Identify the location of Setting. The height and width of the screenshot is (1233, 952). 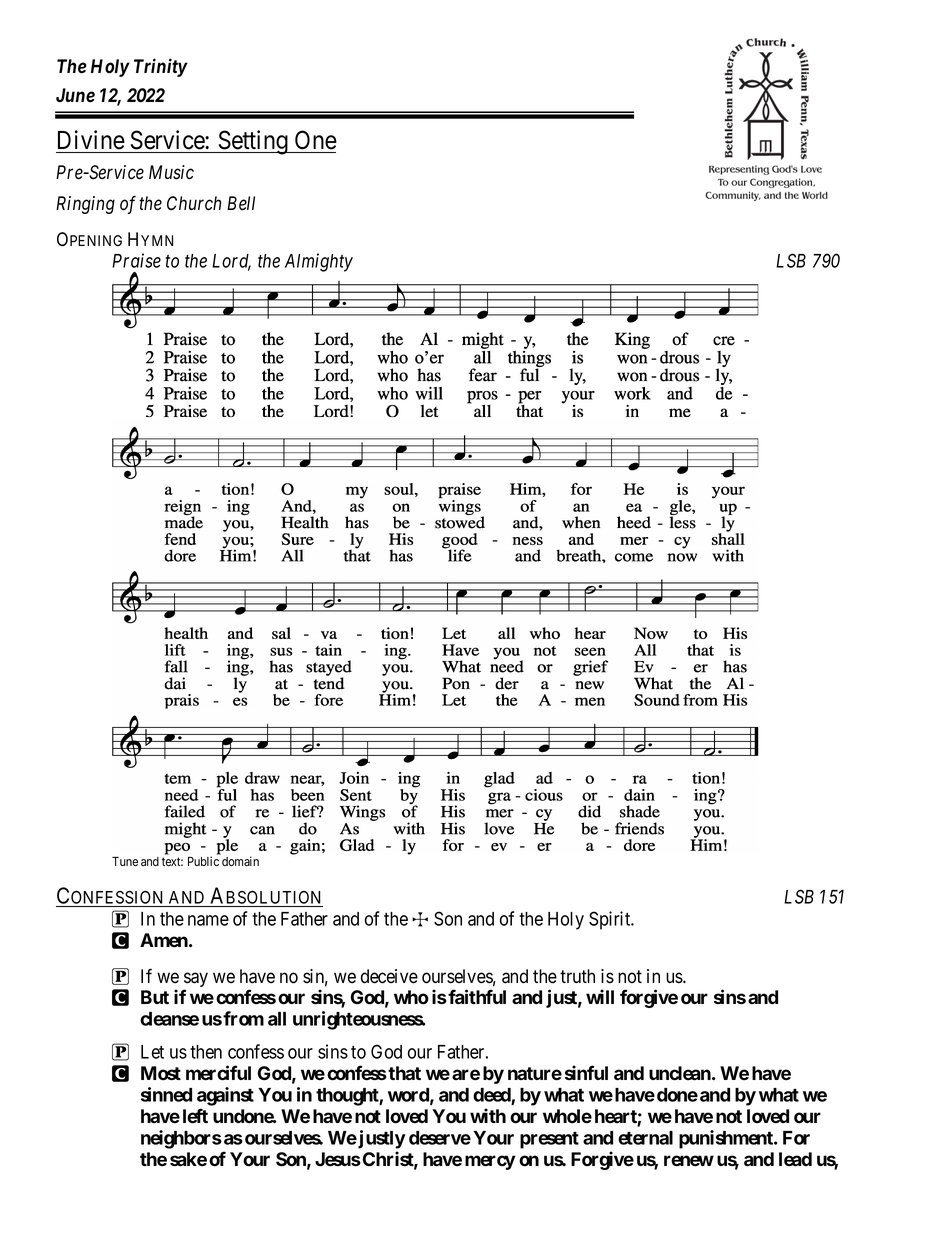
(253, 142).
